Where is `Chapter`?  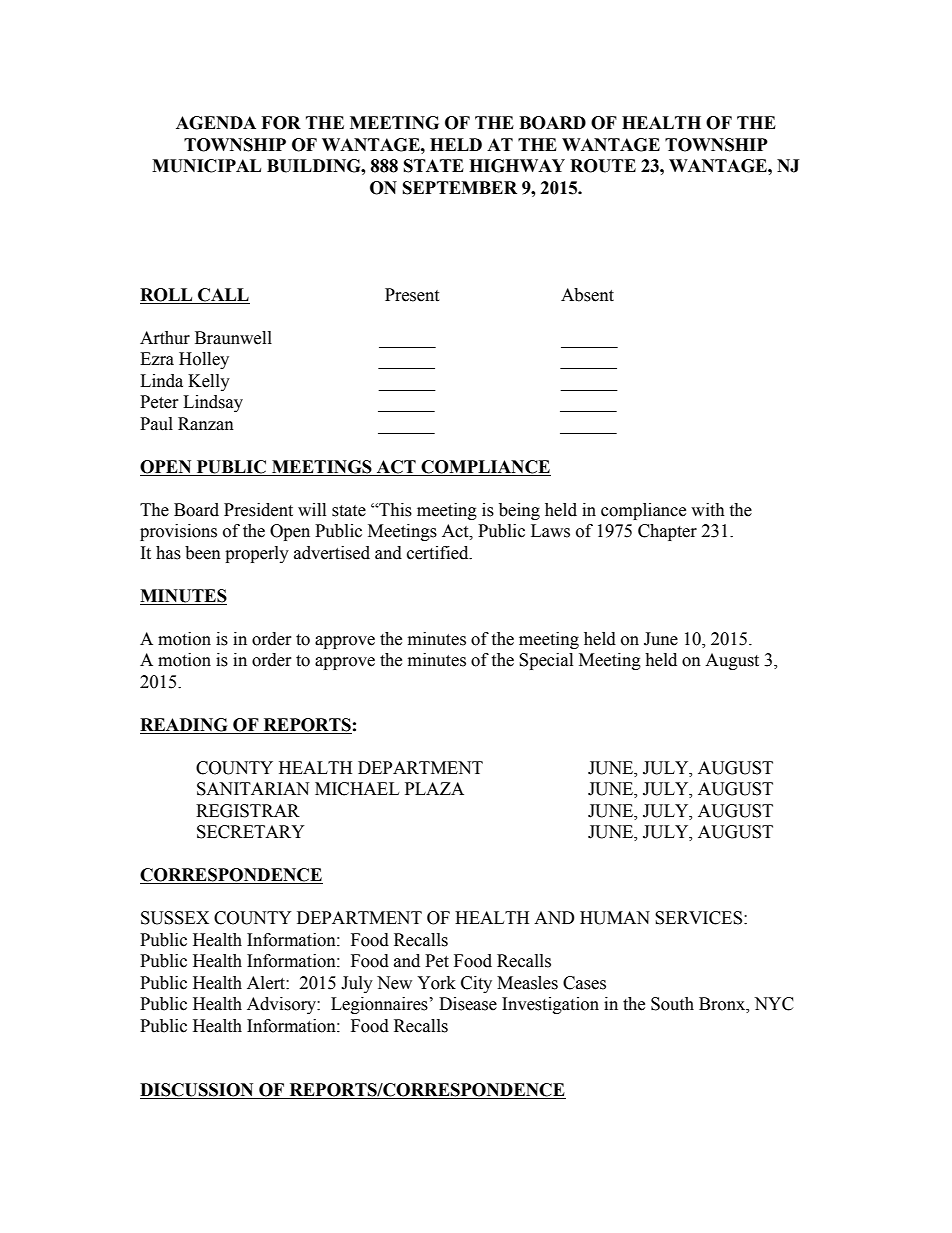 Chapter is located at coordinates (667, 532).
